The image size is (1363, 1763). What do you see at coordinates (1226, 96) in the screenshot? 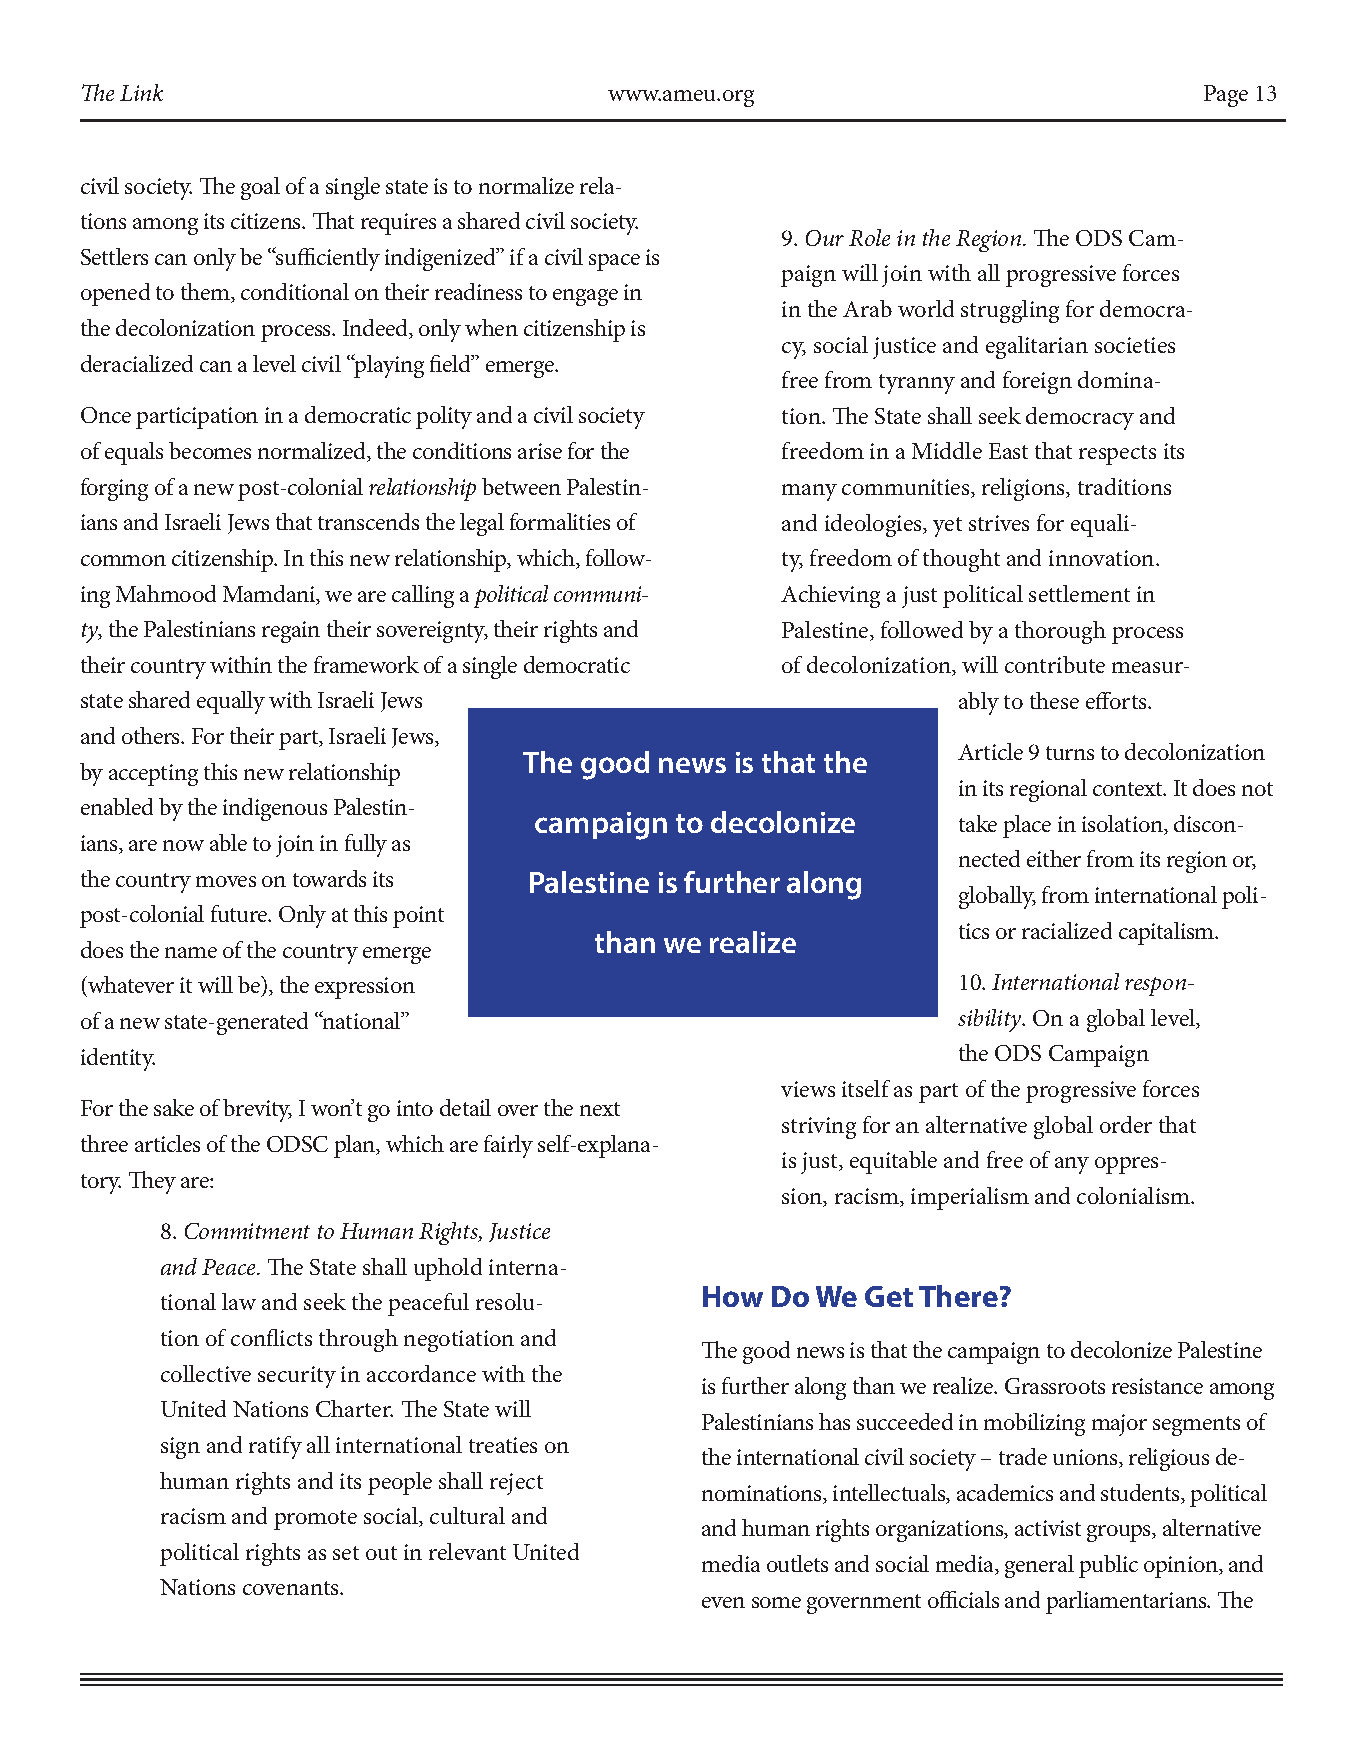
I see `Page` at bounding box center [1226, 96].
